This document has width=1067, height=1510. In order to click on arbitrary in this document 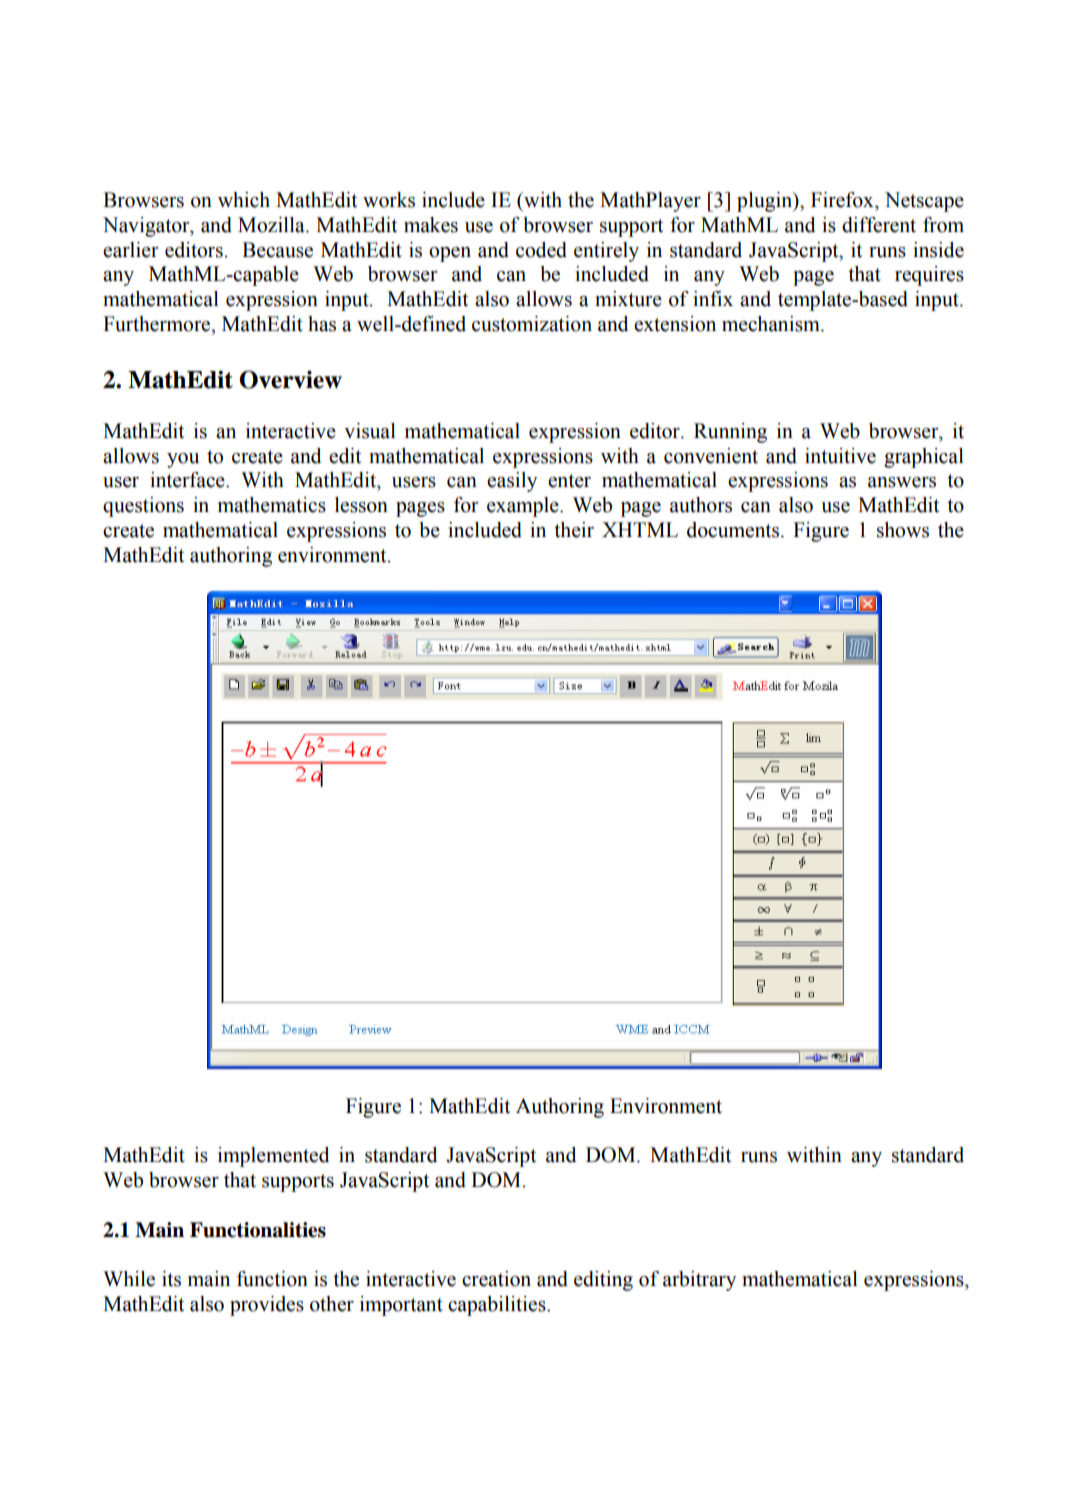, I will do `click(699, 1281)`.
